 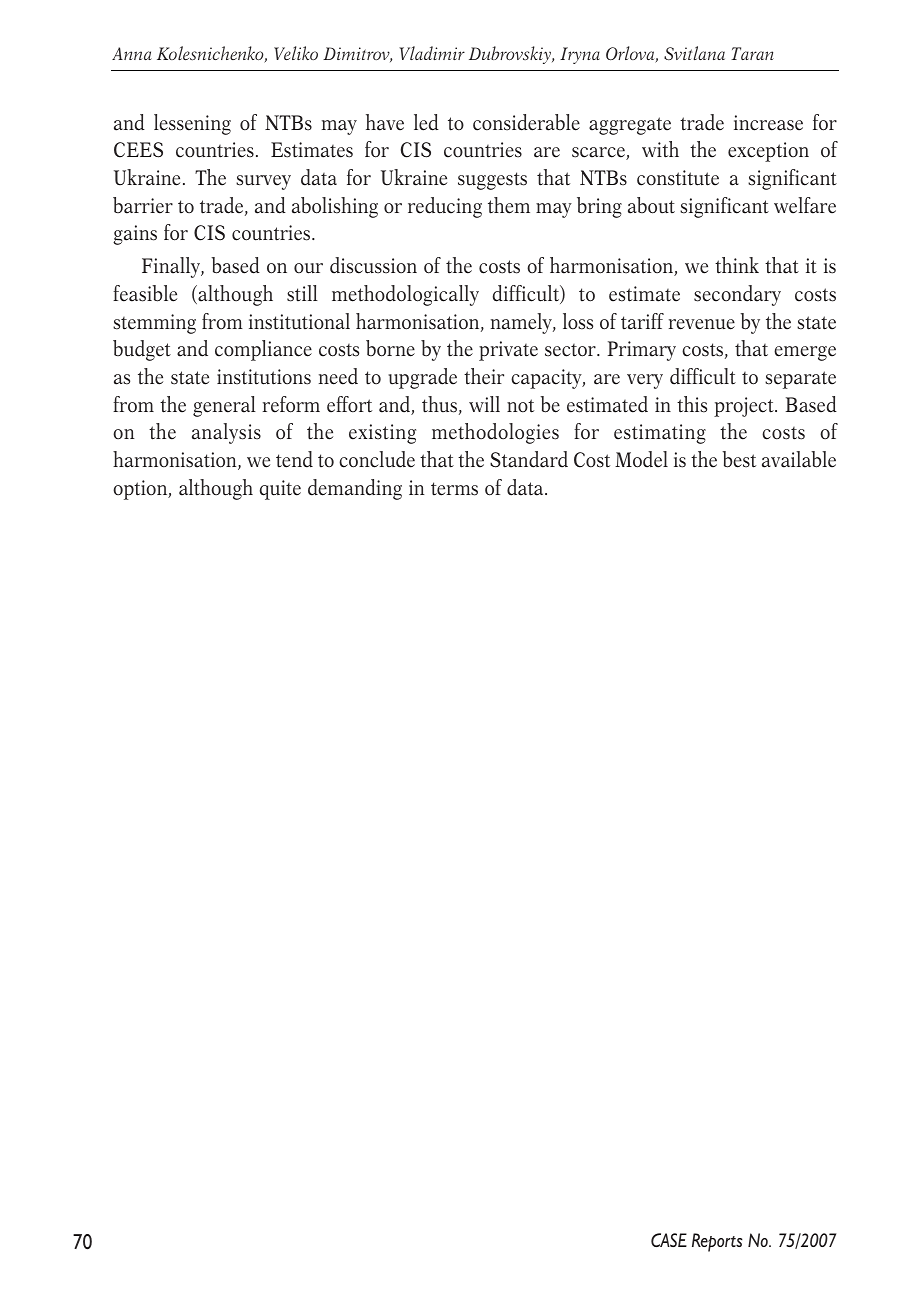 I want to click on best, so click(x=739, y=459).
